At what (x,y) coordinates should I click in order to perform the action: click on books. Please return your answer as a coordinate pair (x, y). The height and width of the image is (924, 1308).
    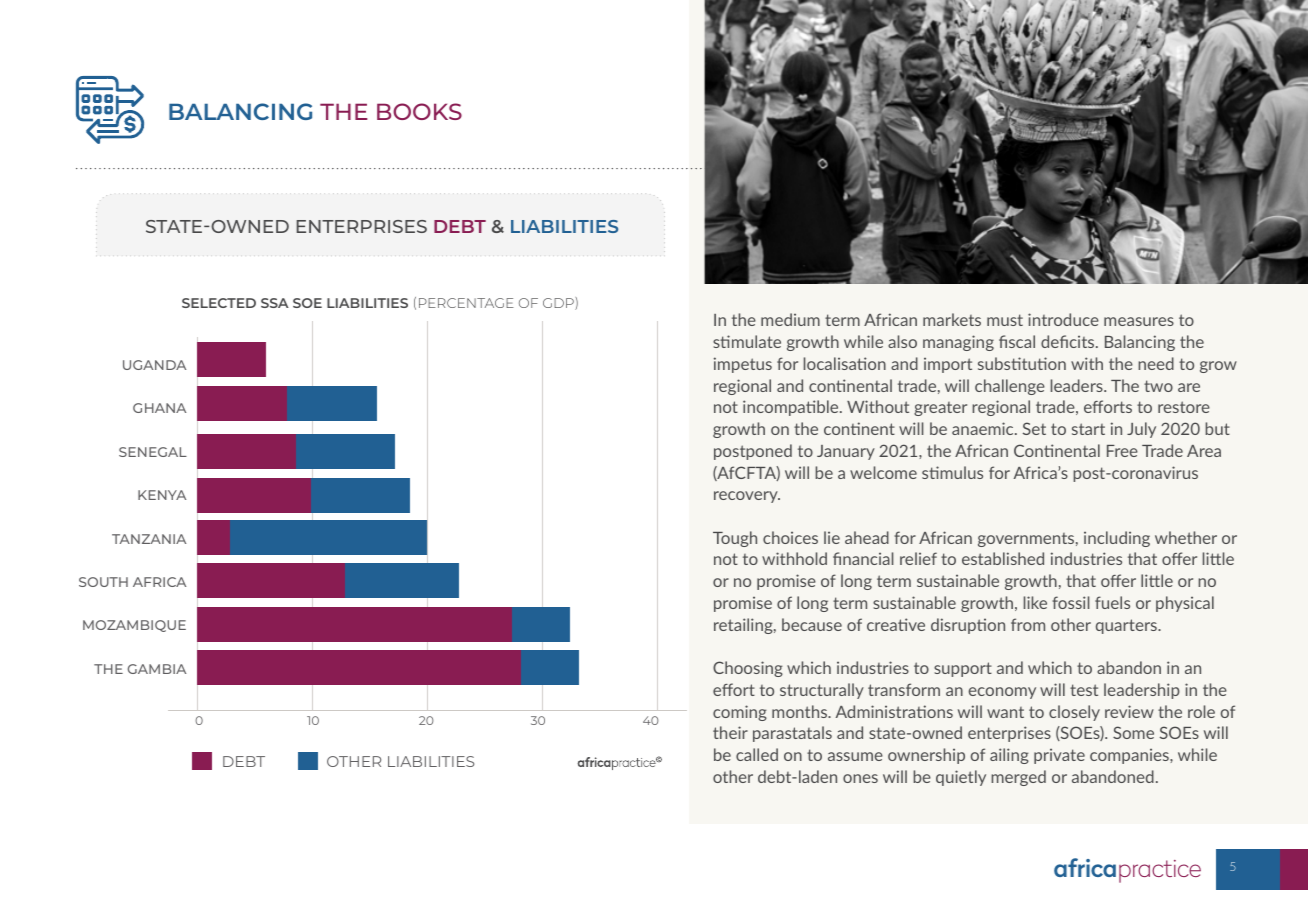
    Looking at the image, I should click on (419, 111).
